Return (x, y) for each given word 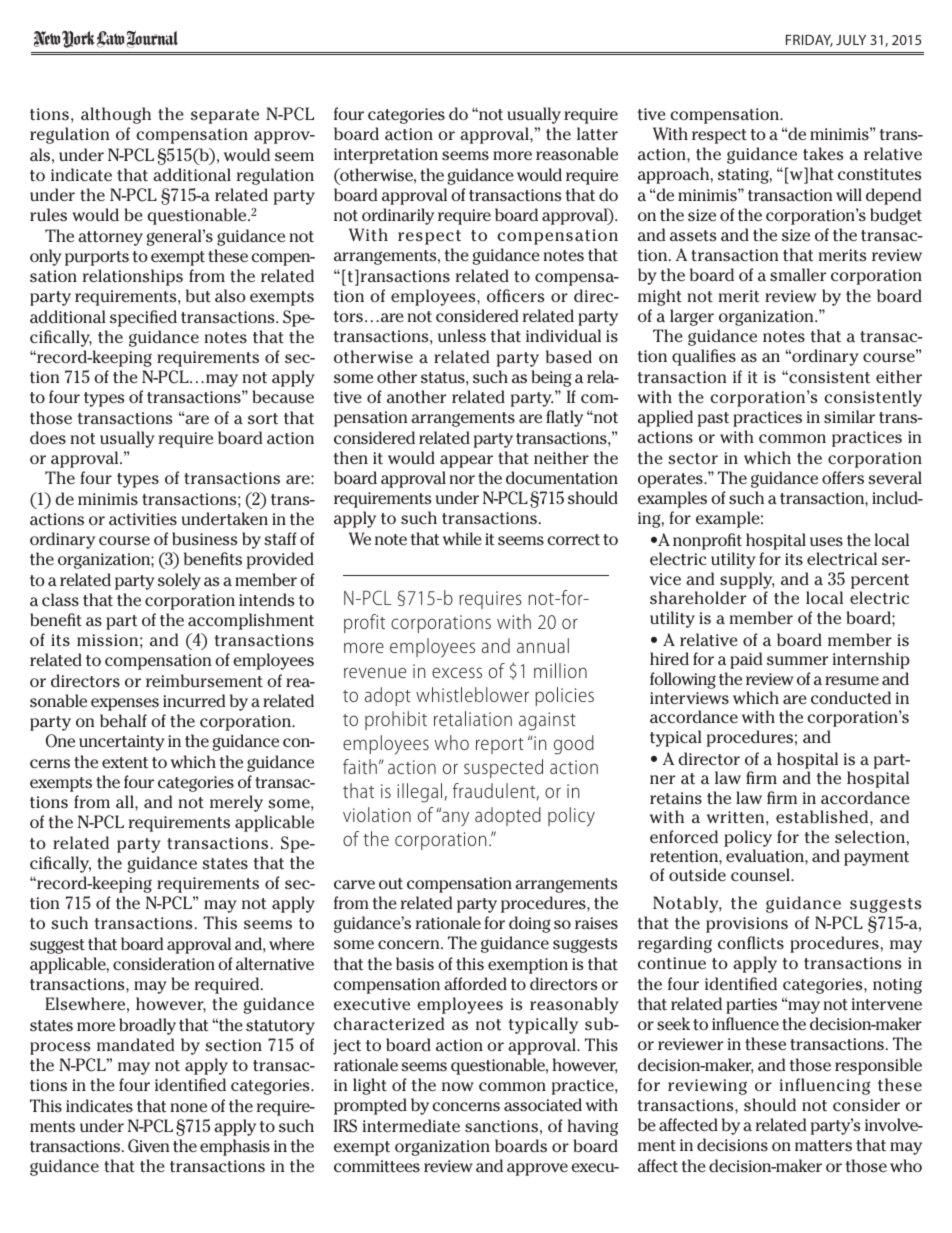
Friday (809, 40)
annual (543, 645)
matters (823, 1146)
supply (747, 582)
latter (597, 134)
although (116, 115)
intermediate (411, 1125)
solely (179, 581)
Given (149, 1146)
